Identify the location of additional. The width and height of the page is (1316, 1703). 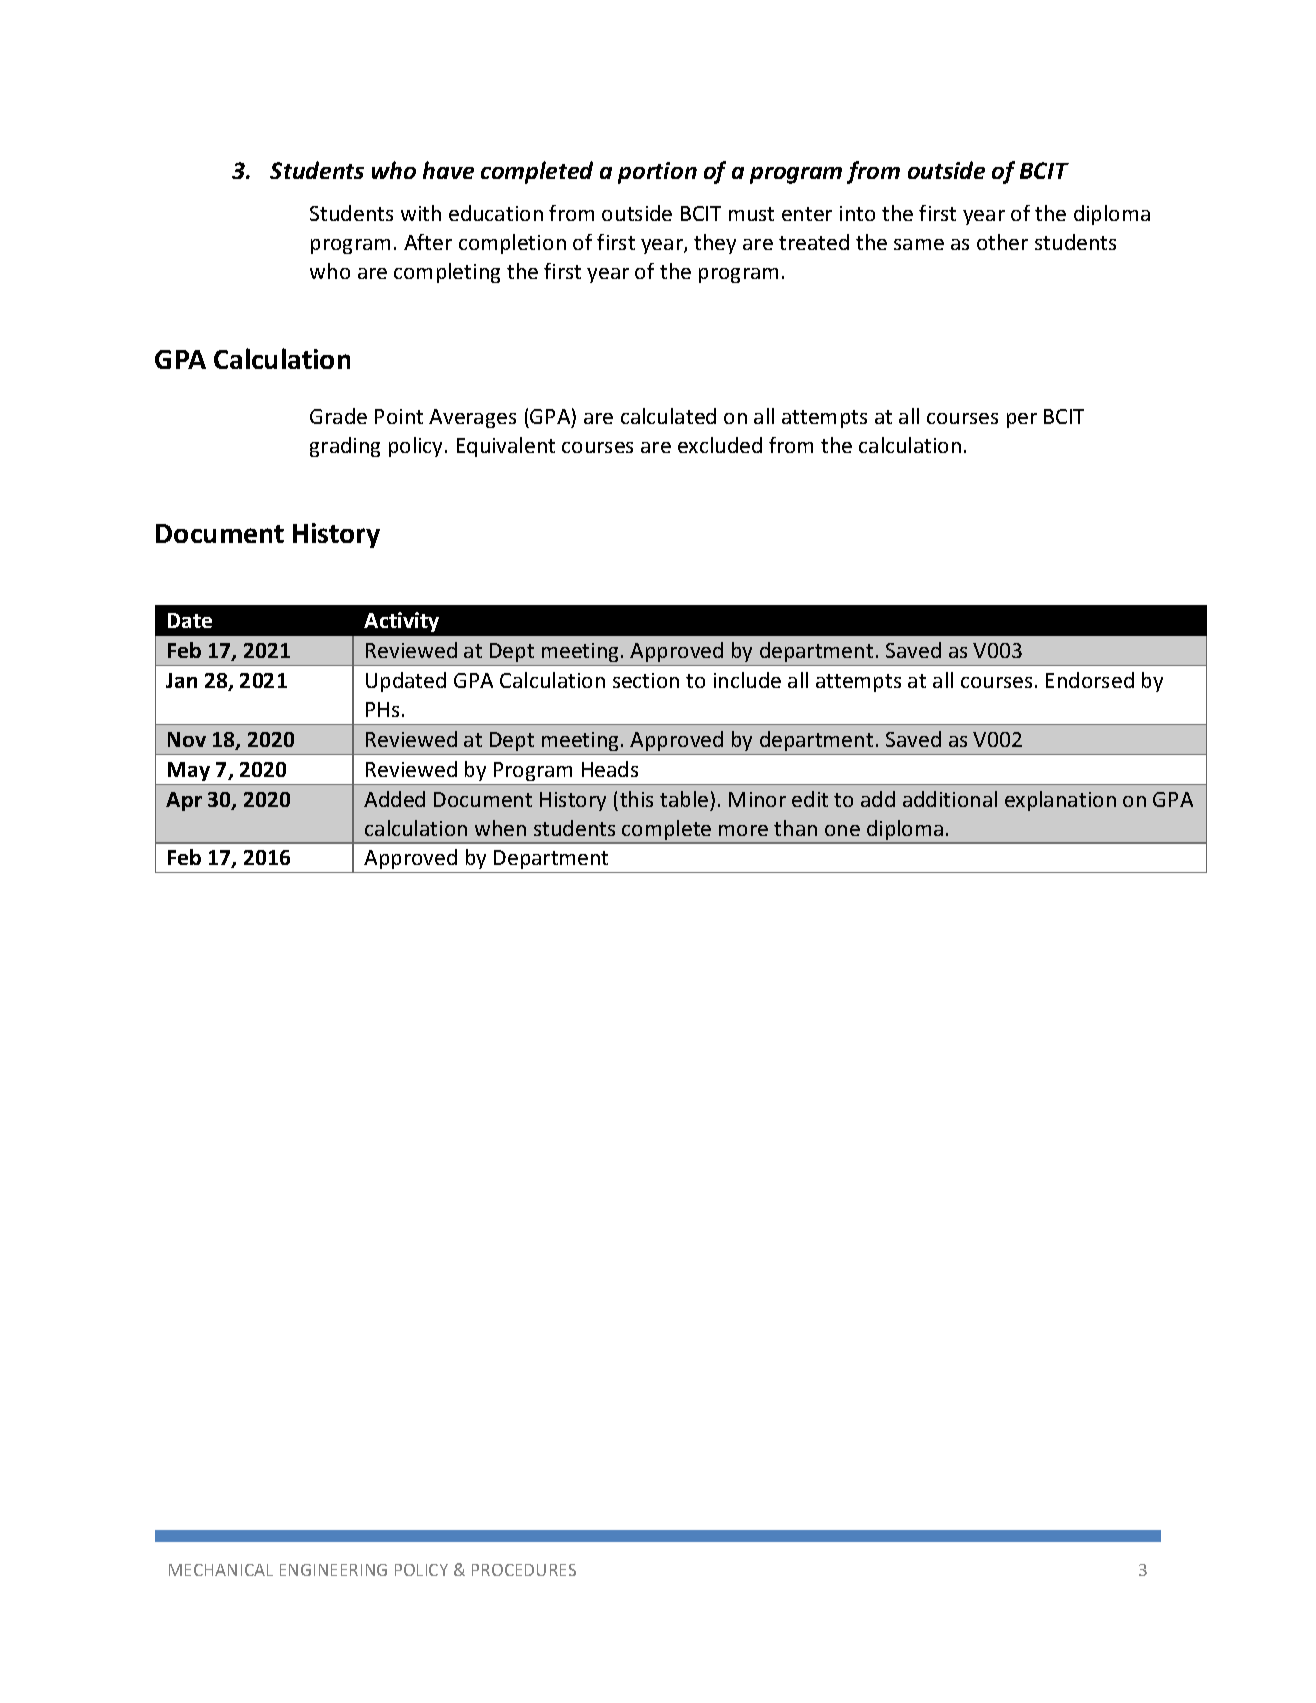
(950, 799).
